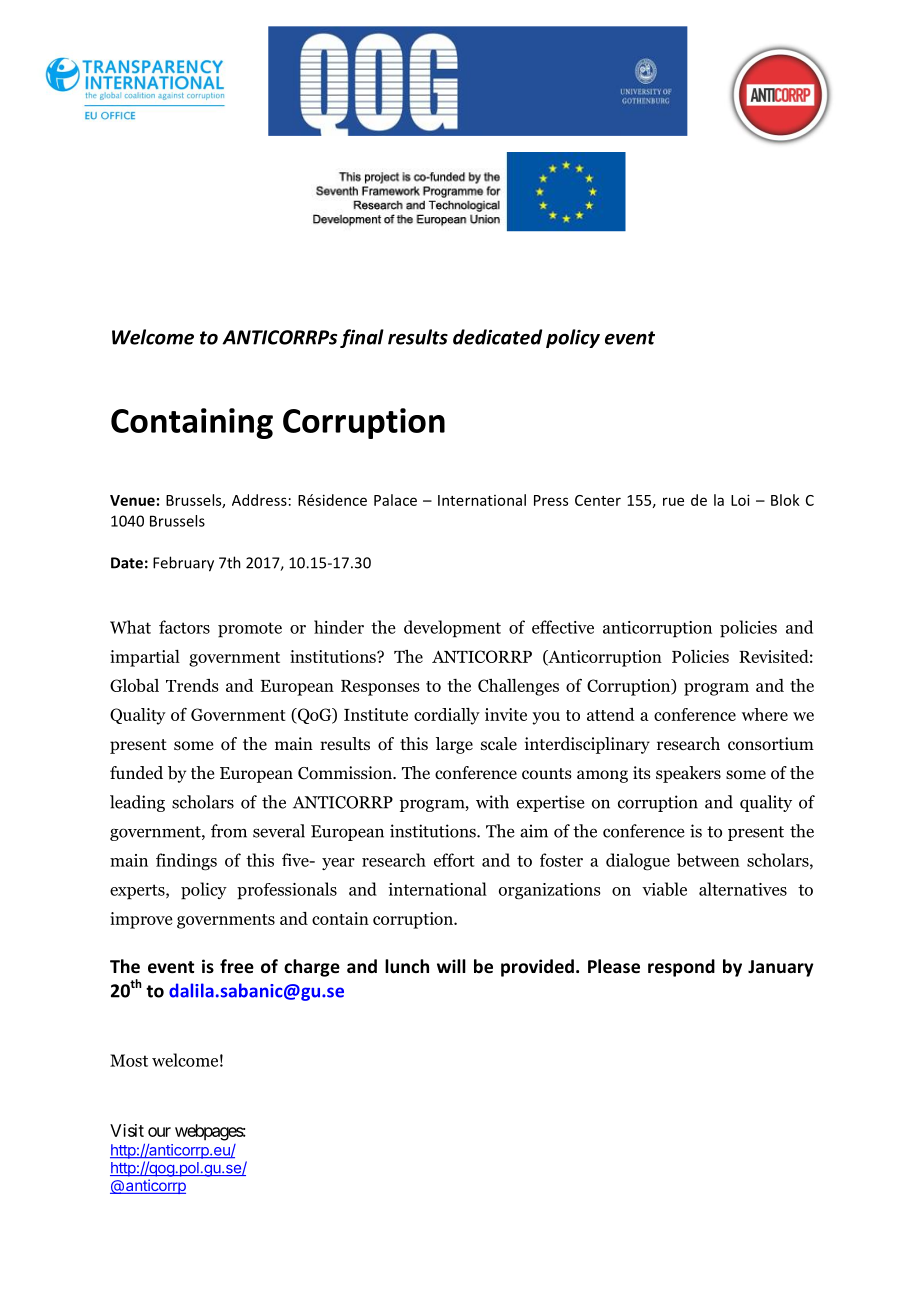  I want to click on consortium, so click(771, 744).
